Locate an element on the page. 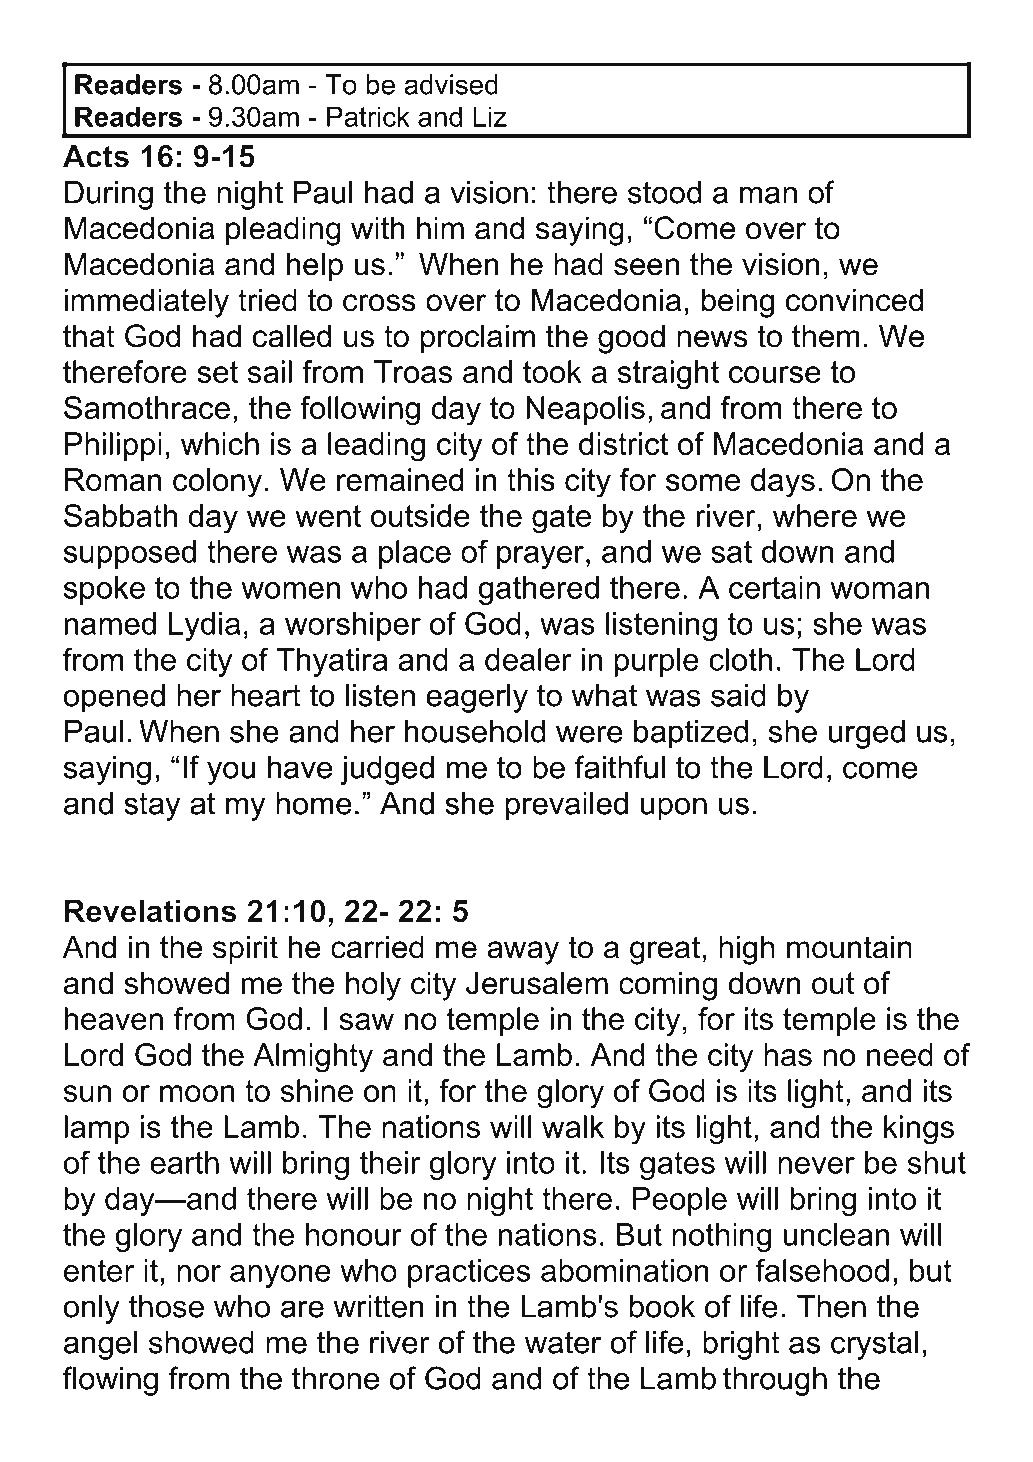 The height and width of the document is (1462, 1033). you is located at coordinates (231, 773).
